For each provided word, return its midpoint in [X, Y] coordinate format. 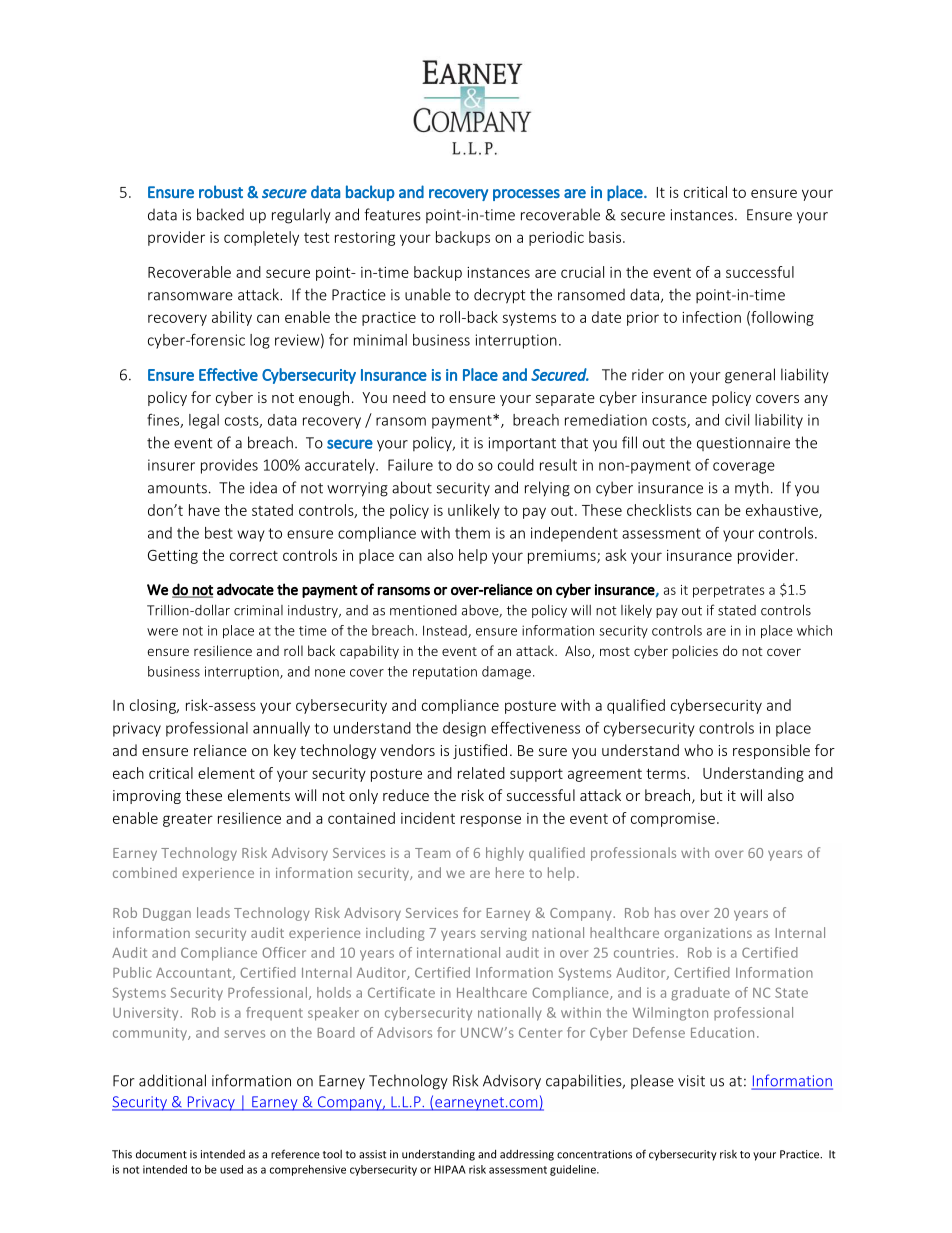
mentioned [423, 610]
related [481, 773]
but [712, 795]
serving [504, 934]
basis [606, 237]
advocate [245, 589]
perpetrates [729, 591]
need [409, 397]
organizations [708, 934]
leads [213, 912]
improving [147, 797]
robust [221, 191]
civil [737, 420]
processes [526, 195]
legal [204, 421]
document [161, 1154]
